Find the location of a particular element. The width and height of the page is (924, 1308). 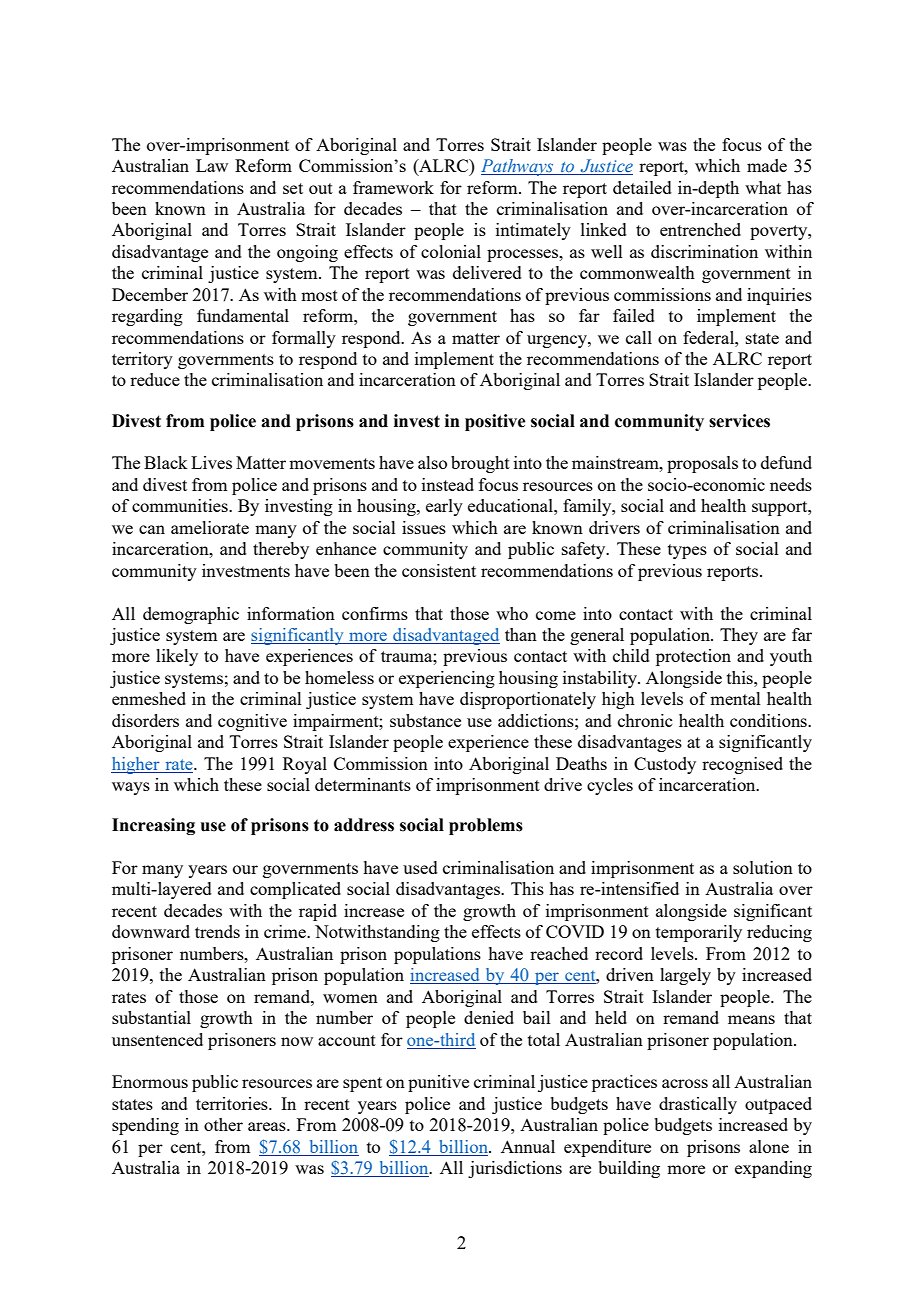

problems is located at coordinates (486, 826).
